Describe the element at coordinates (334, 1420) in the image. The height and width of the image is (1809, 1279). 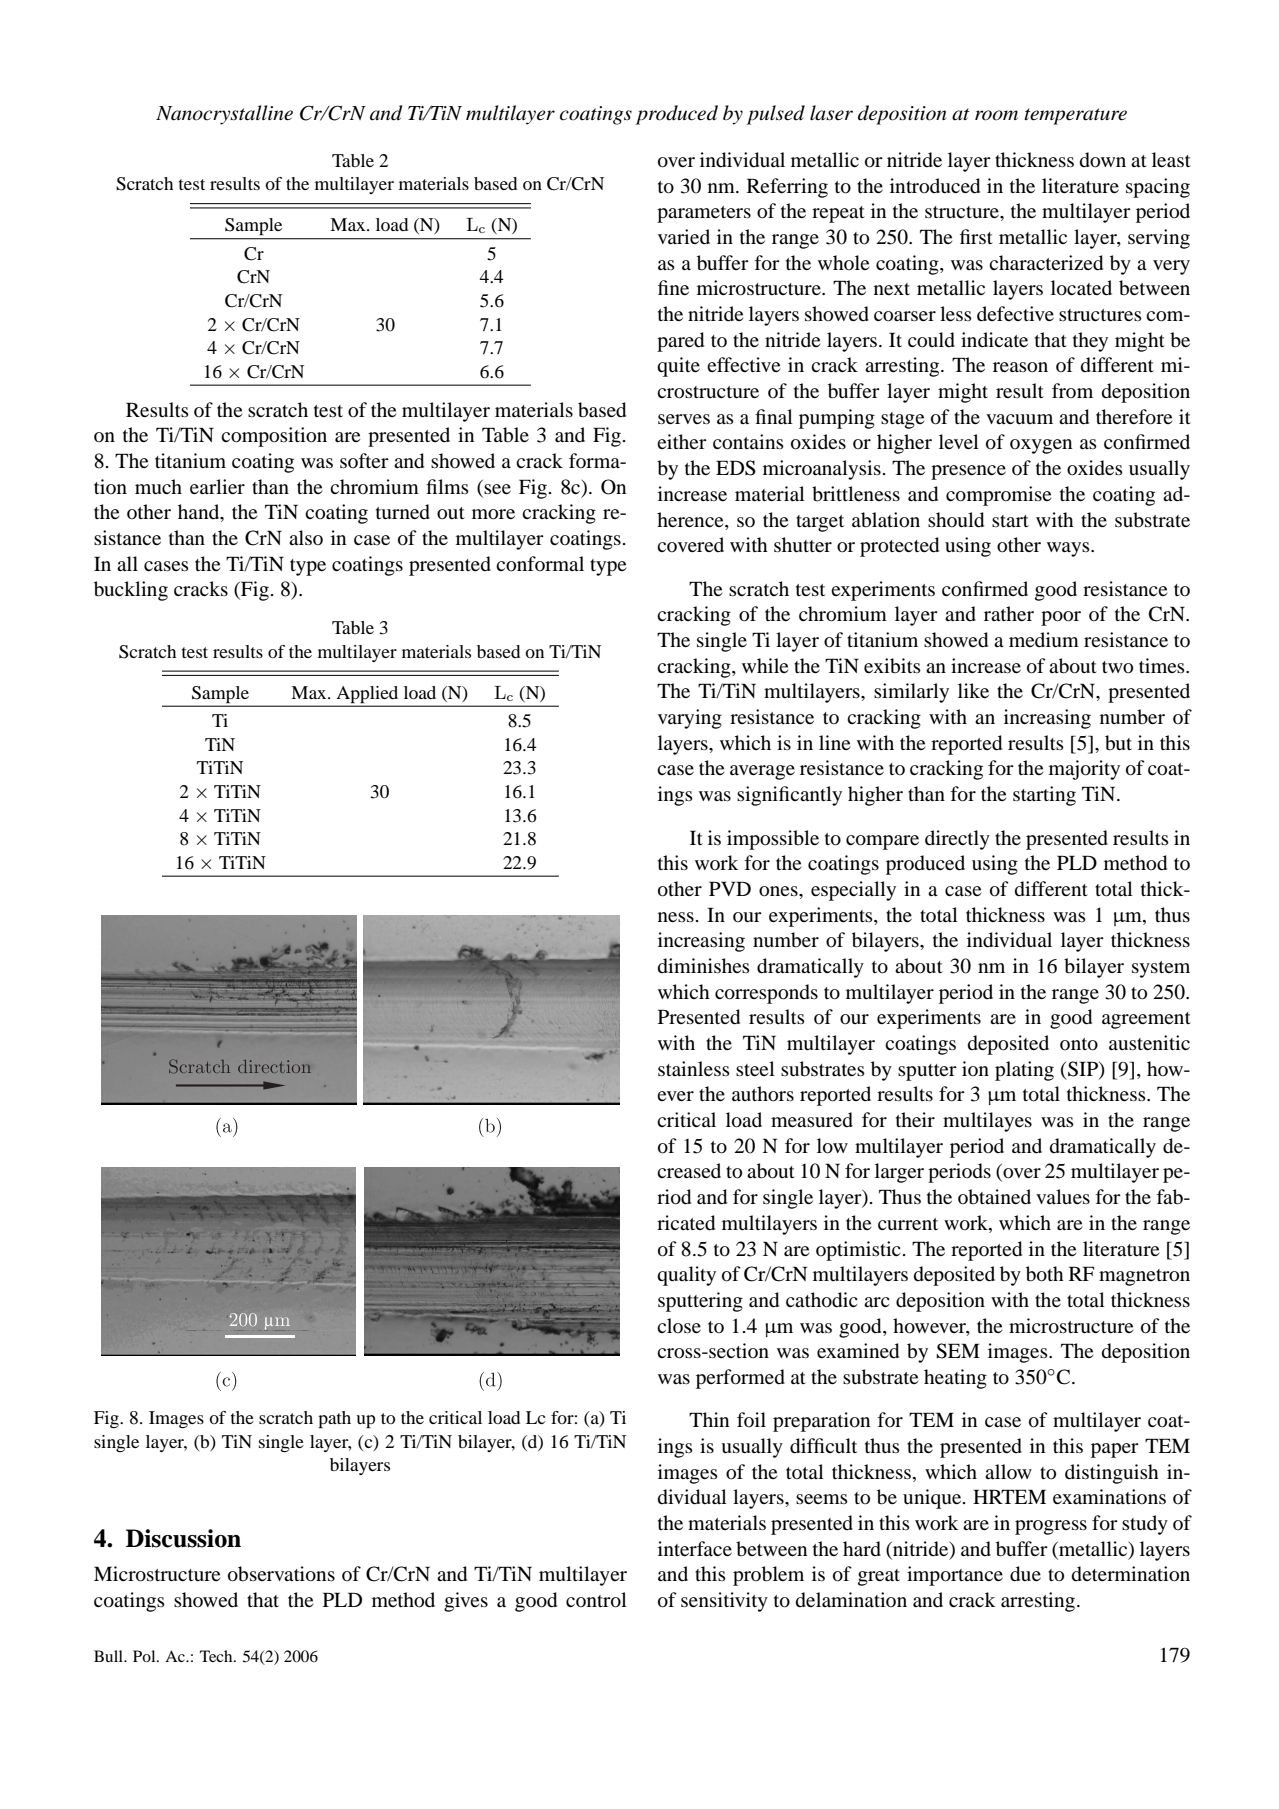
I see `path` at that location.
